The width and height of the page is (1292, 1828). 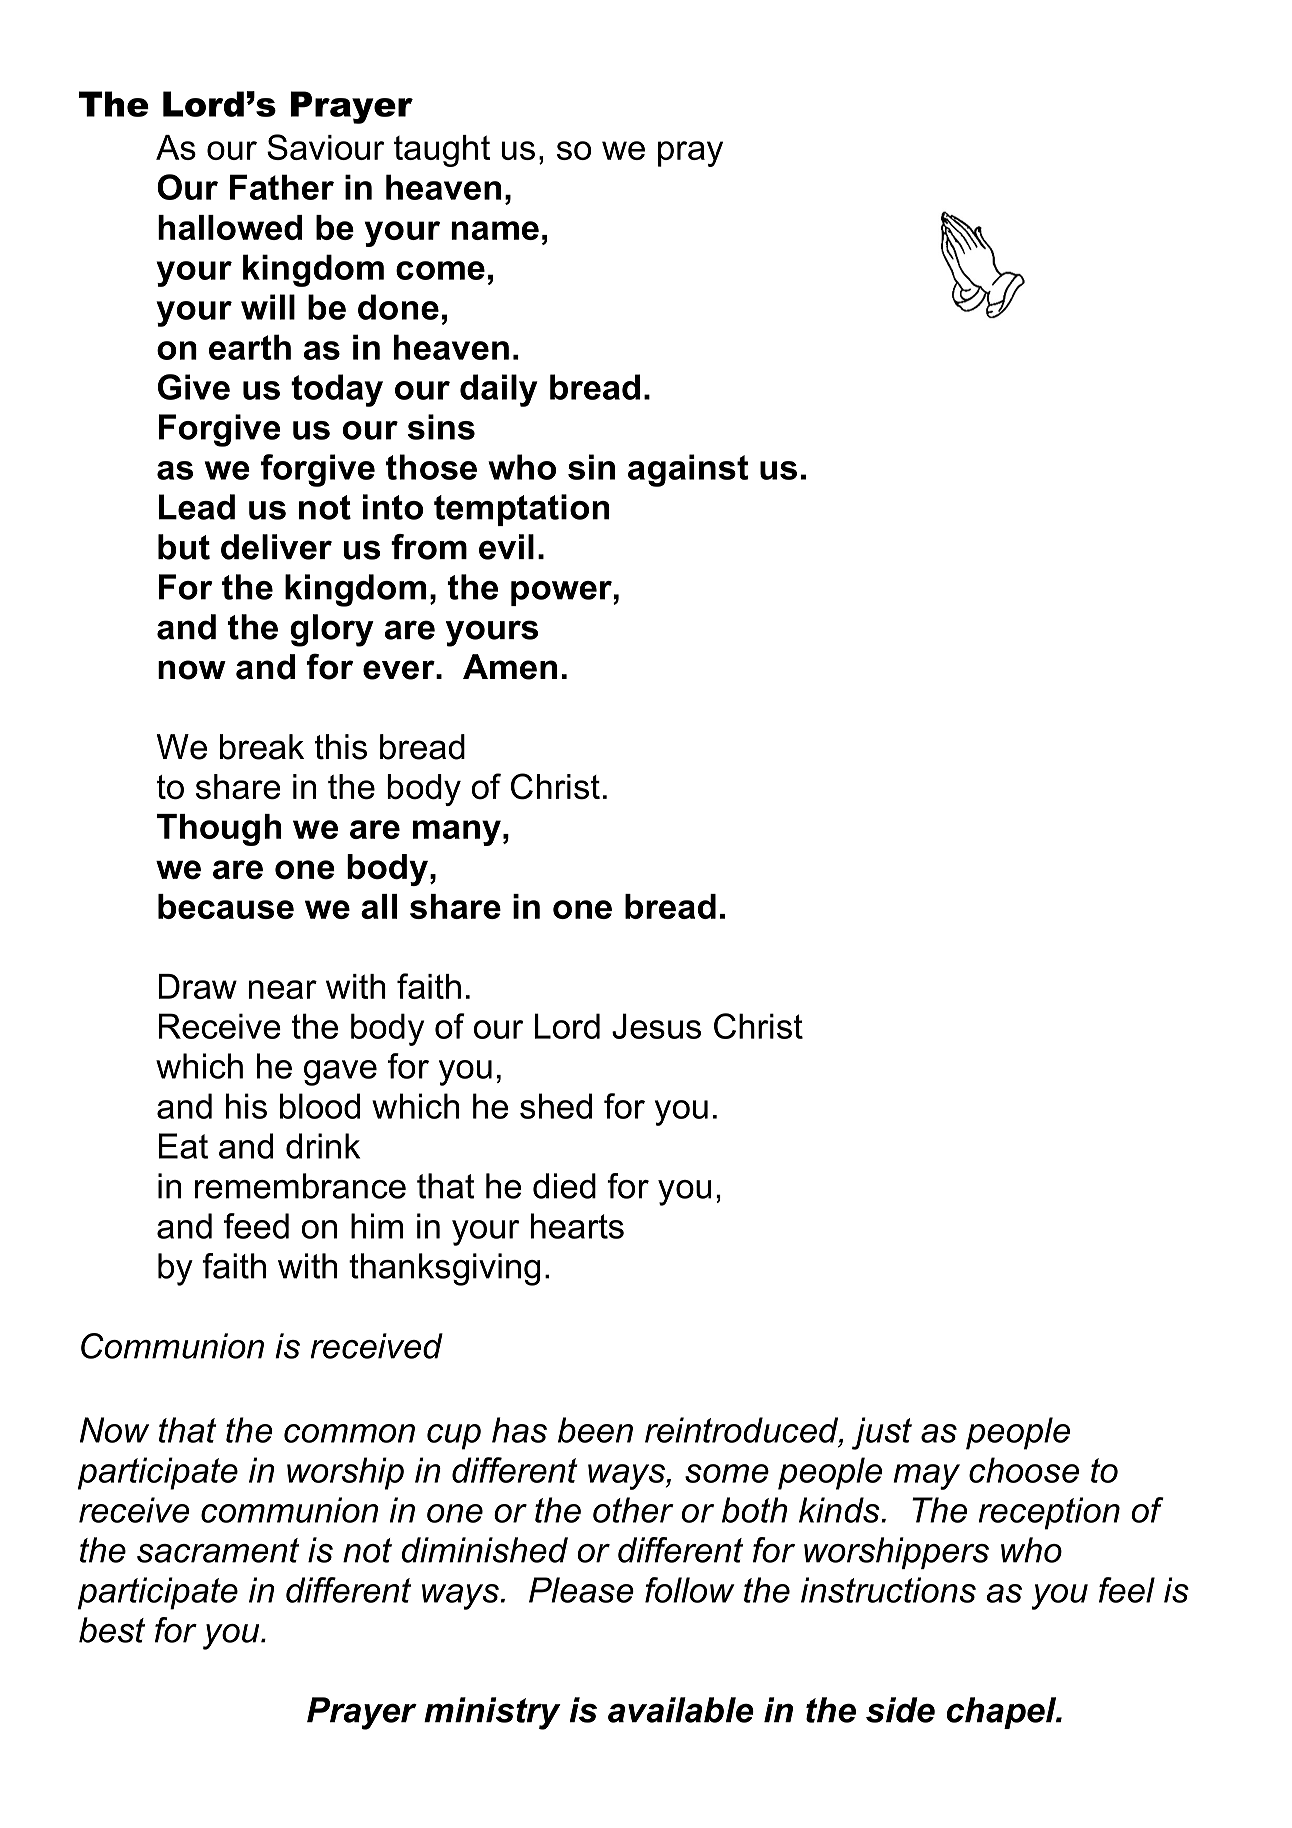 What do you see at coordinates (226, 906) in the page?
I see `because` at bounding box center [226, 906].
